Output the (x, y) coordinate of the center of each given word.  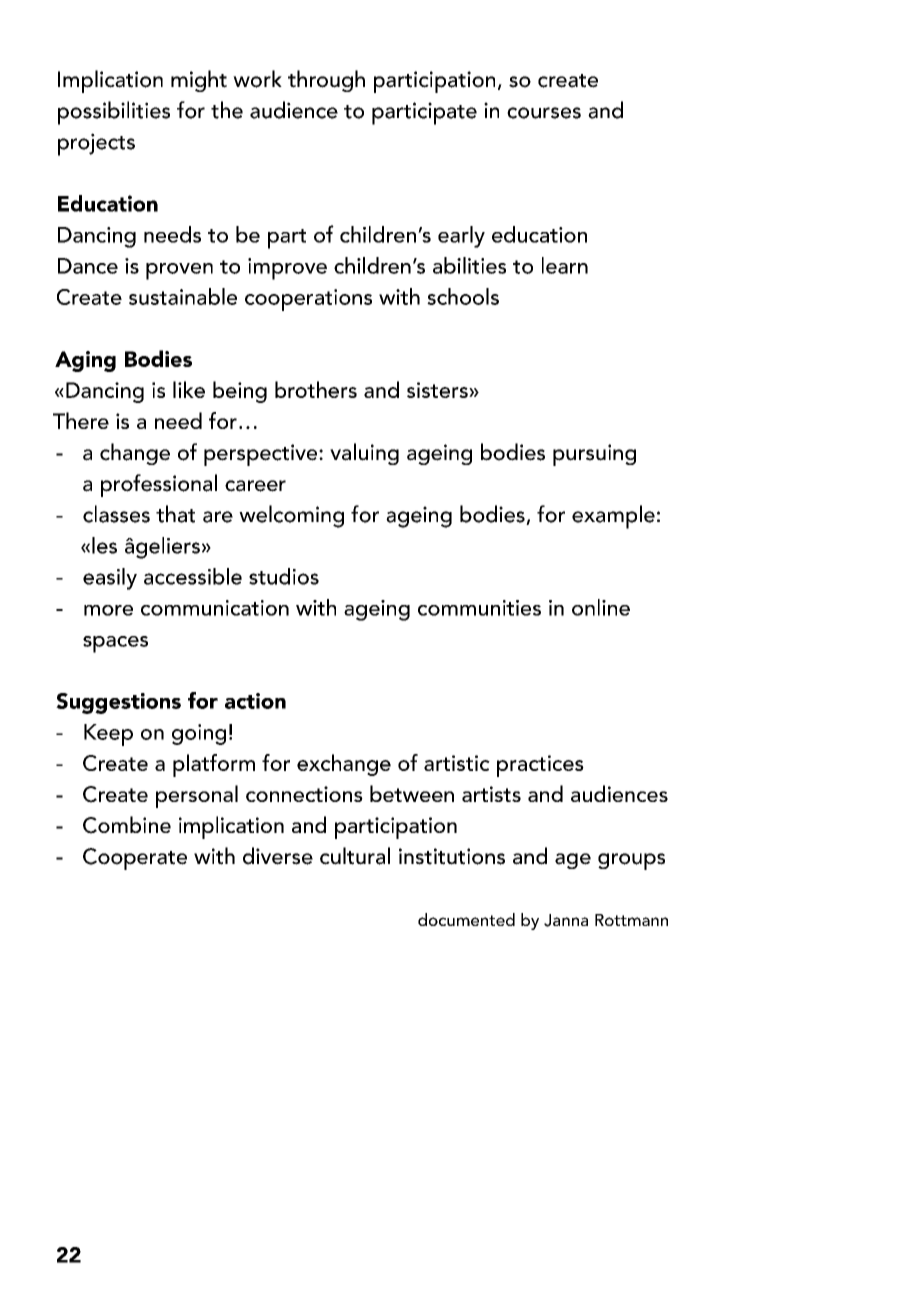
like (189, 389)
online (601, 607)
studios (284, 576)
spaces (115, 644)
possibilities (114, 113)
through (326, 81)
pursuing (594, 455)
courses (544, 113)
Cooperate (135, 859)
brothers (316, 389)
